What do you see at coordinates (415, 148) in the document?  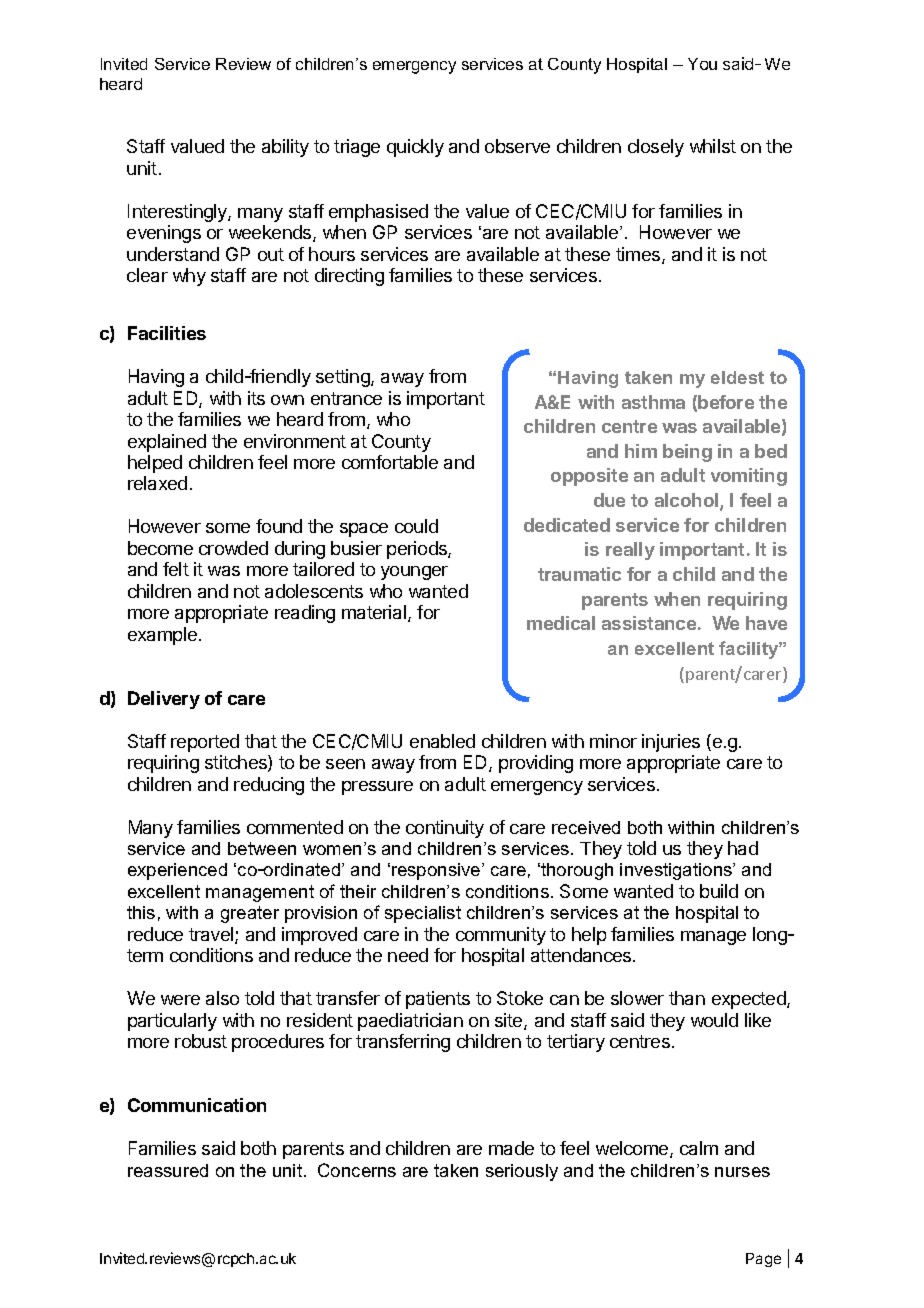 I see `quickly` at bounding box center [415, 148].
